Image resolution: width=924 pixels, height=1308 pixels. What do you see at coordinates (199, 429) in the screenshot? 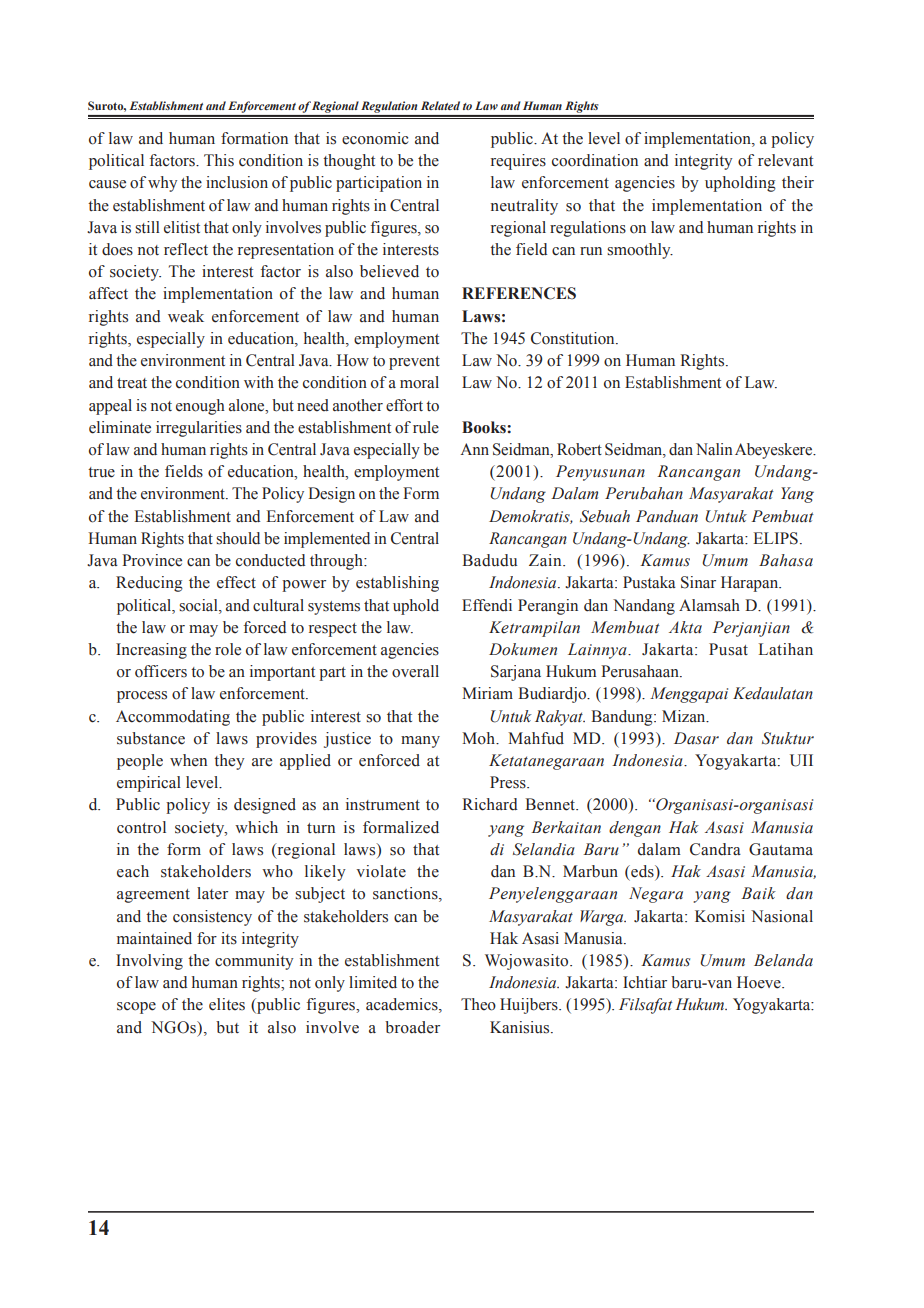
I see `irregularities` at bounding box center [199, 429].
